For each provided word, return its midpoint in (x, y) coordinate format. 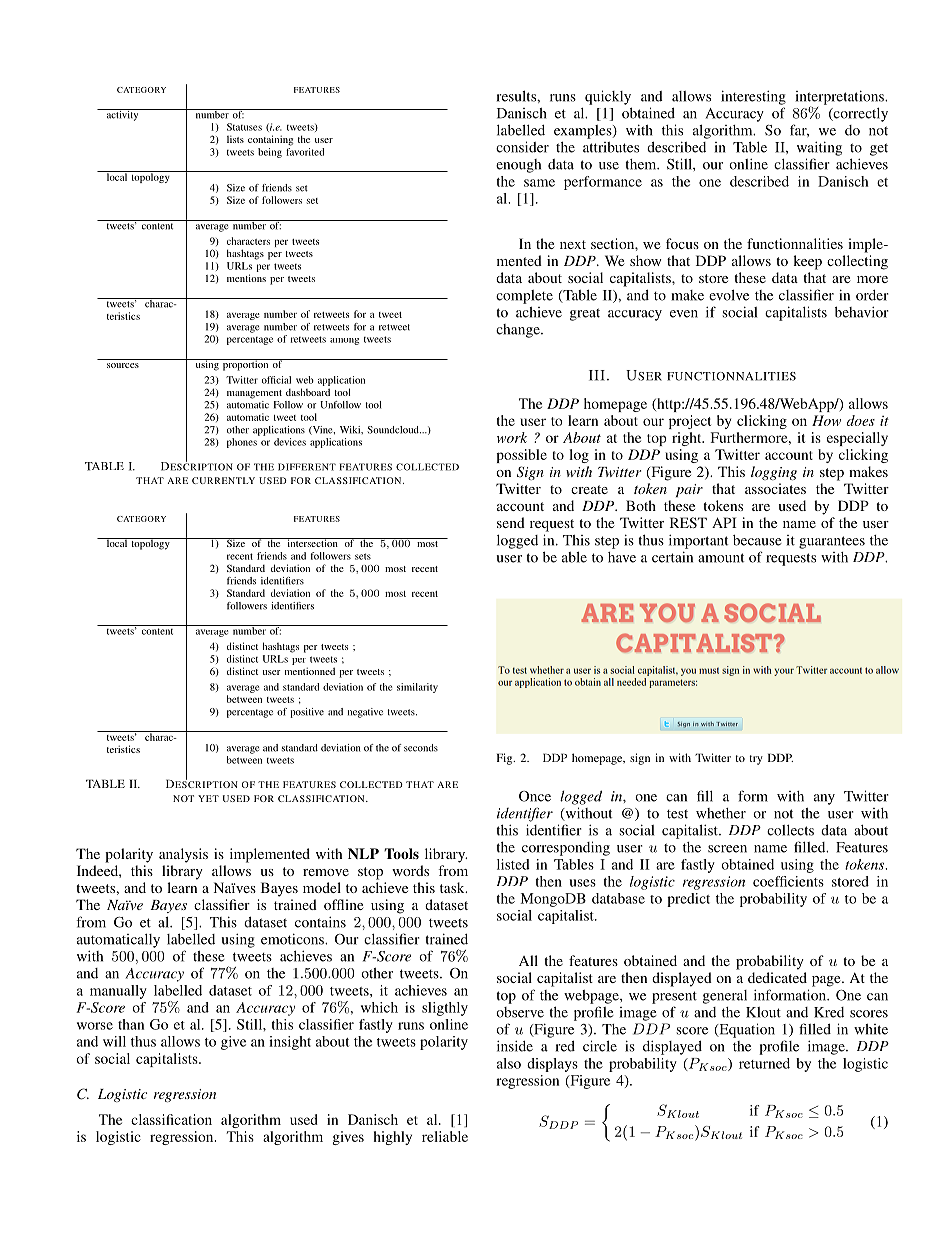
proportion (245, 365)
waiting (819, 148)
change (519, 331)
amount (721, 558)
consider (522, 147)
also (509, 1063)
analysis (183, 855)
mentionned (310, 671)
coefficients (788, 881)
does (861, 420)
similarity (417, 688)
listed (513, 864)
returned (764, 1063)
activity (122, 115)
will (114, 1041)
